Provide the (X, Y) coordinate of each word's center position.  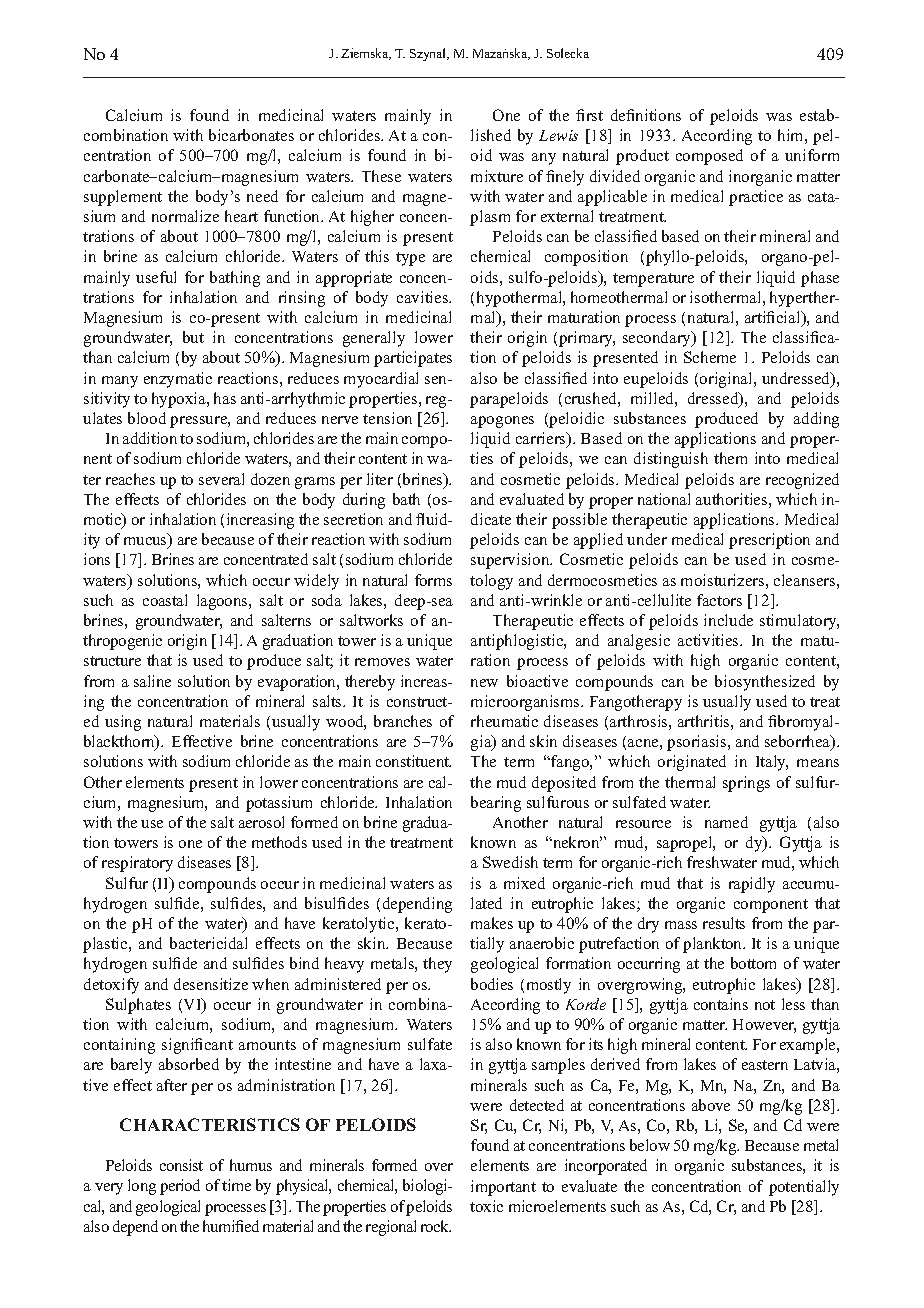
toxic (486, 1206)
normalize (185, 216)
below (650, 1145)
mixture (497, 176)
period (180, 1187)
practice (756, 198)
